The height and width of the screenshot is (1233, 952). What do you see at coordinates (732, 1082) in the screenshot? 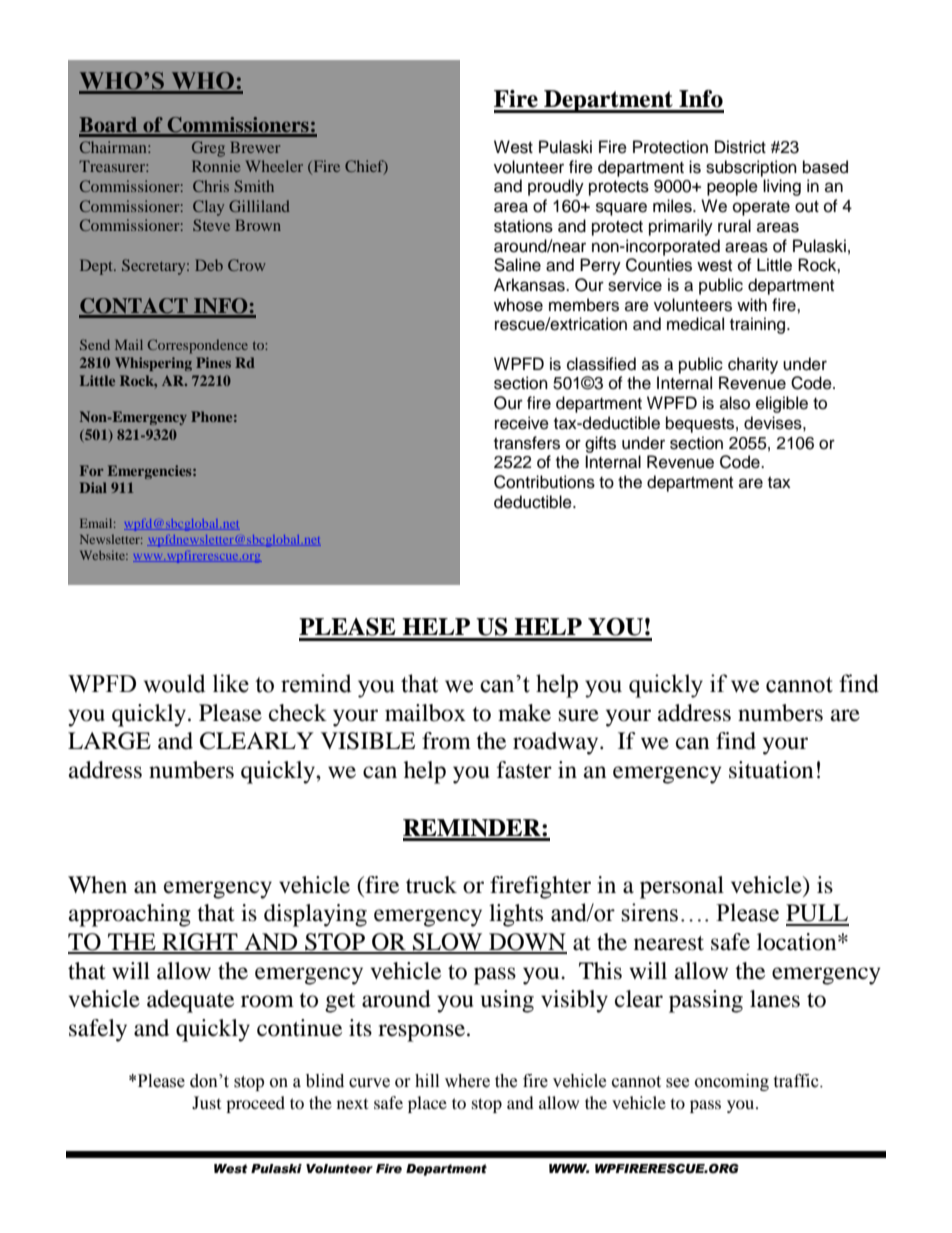
I see `oncoming` at bounding box center [732, 1082].
